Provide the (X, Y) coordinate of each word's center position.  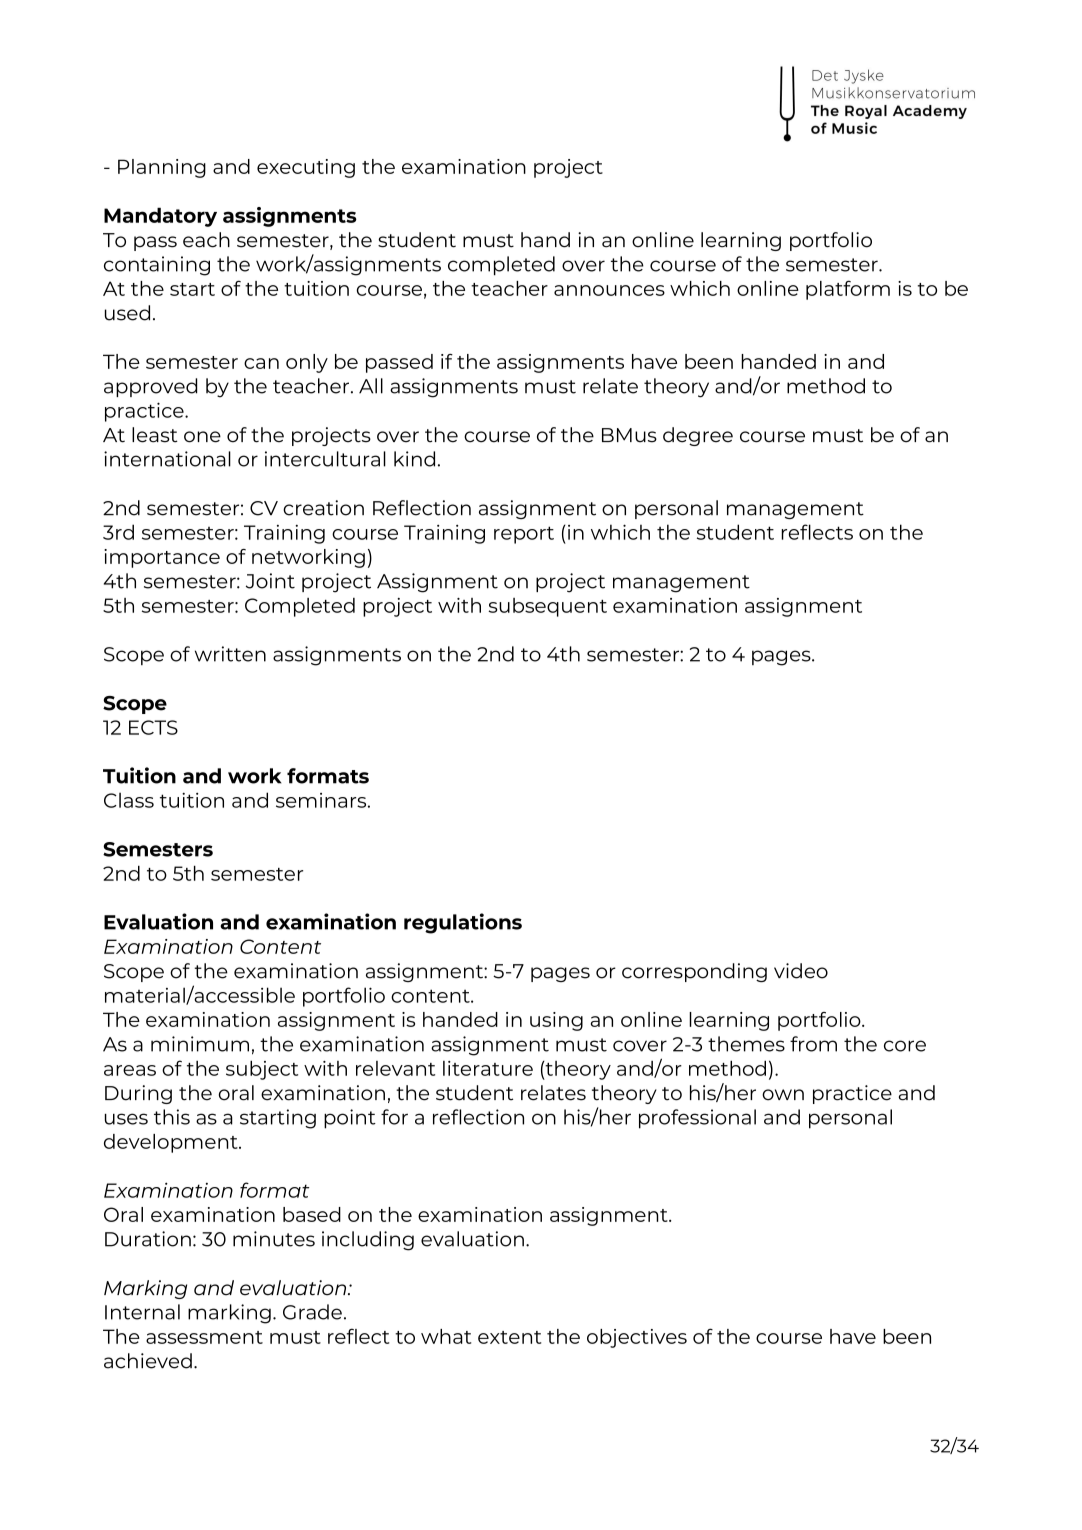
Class (129, 800)
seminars (322, 800)
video (801, 971)
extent (509, 1337)
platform (848, 290)
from (813, 1044)
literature (488, 1068)
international (167, 459)
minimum (200, 1044)
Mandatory (160, 217)
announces (609, 290)
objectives (637, 1338)
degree (698, 436)
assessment (204, 1337)
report (524, 535)
